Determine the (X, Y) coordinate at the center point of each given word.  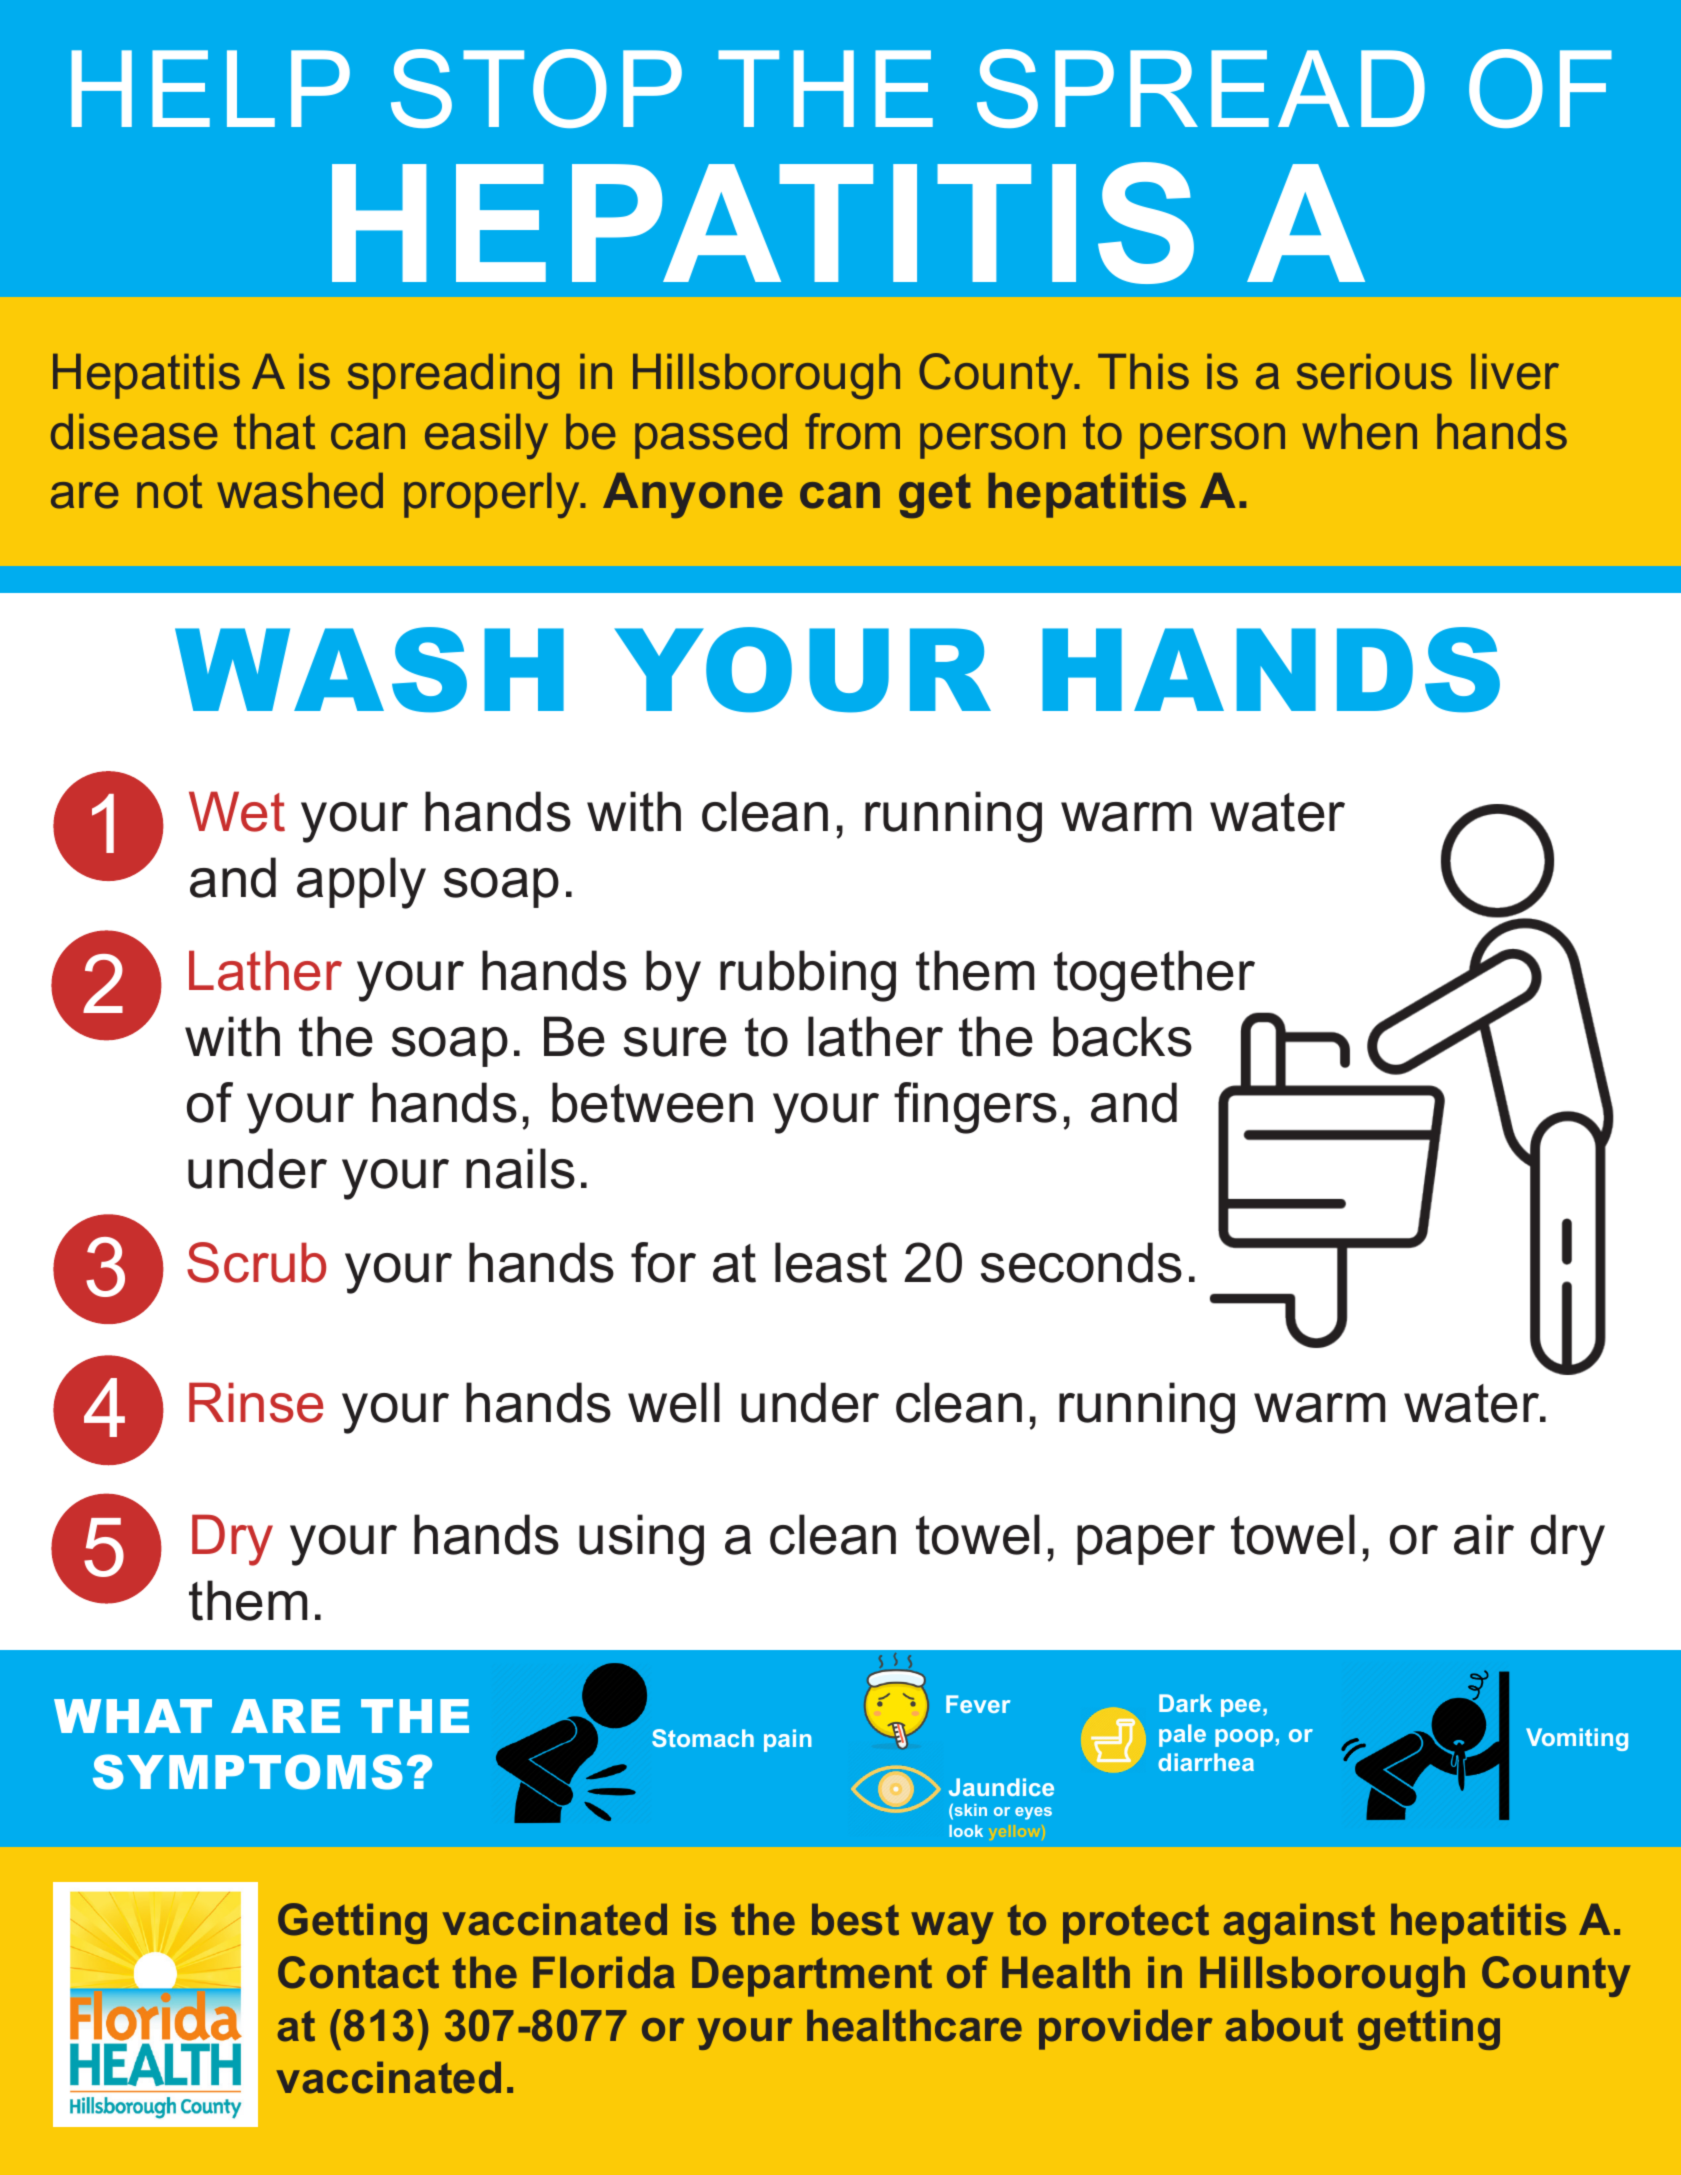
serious (1374, 372)
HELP (210, 88)
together (1154, 976)
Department (812, 1976)
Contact (358, 1972)
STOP (536, 88)
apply (361, 883)
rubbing (808, 976)
